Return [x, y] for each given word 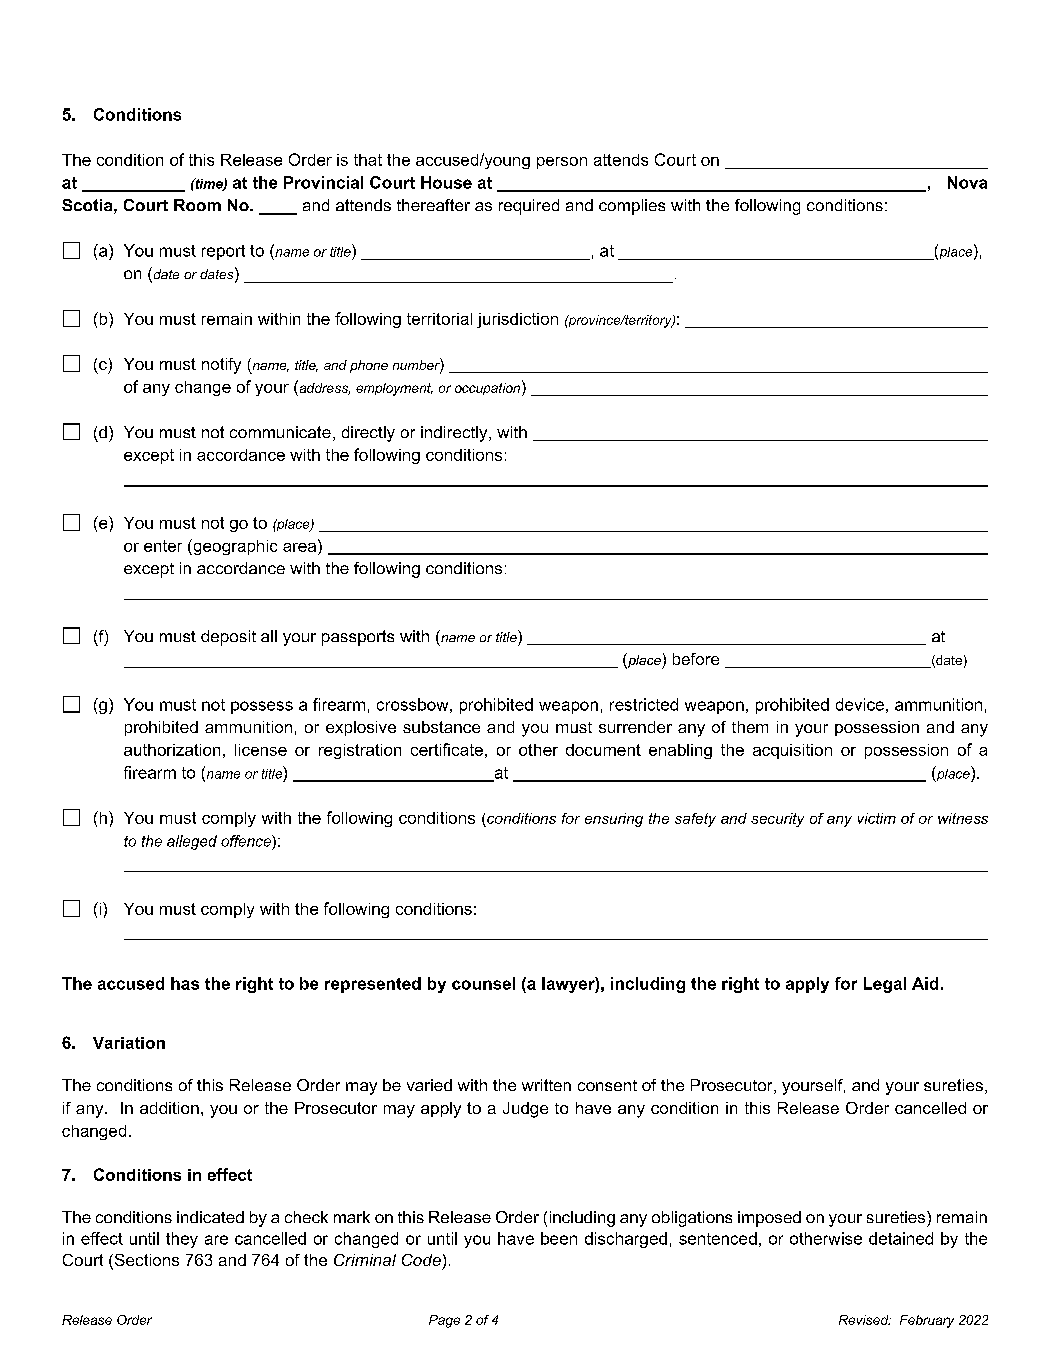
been [559, 1238]
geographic [234, 547]
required [529, 207]
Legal [885, 985]
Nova [967, 182]
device [860, 704]
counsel [483, 983]
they [182, 1240]
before [696, 659]
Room [197, 205]
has [185, 983]
